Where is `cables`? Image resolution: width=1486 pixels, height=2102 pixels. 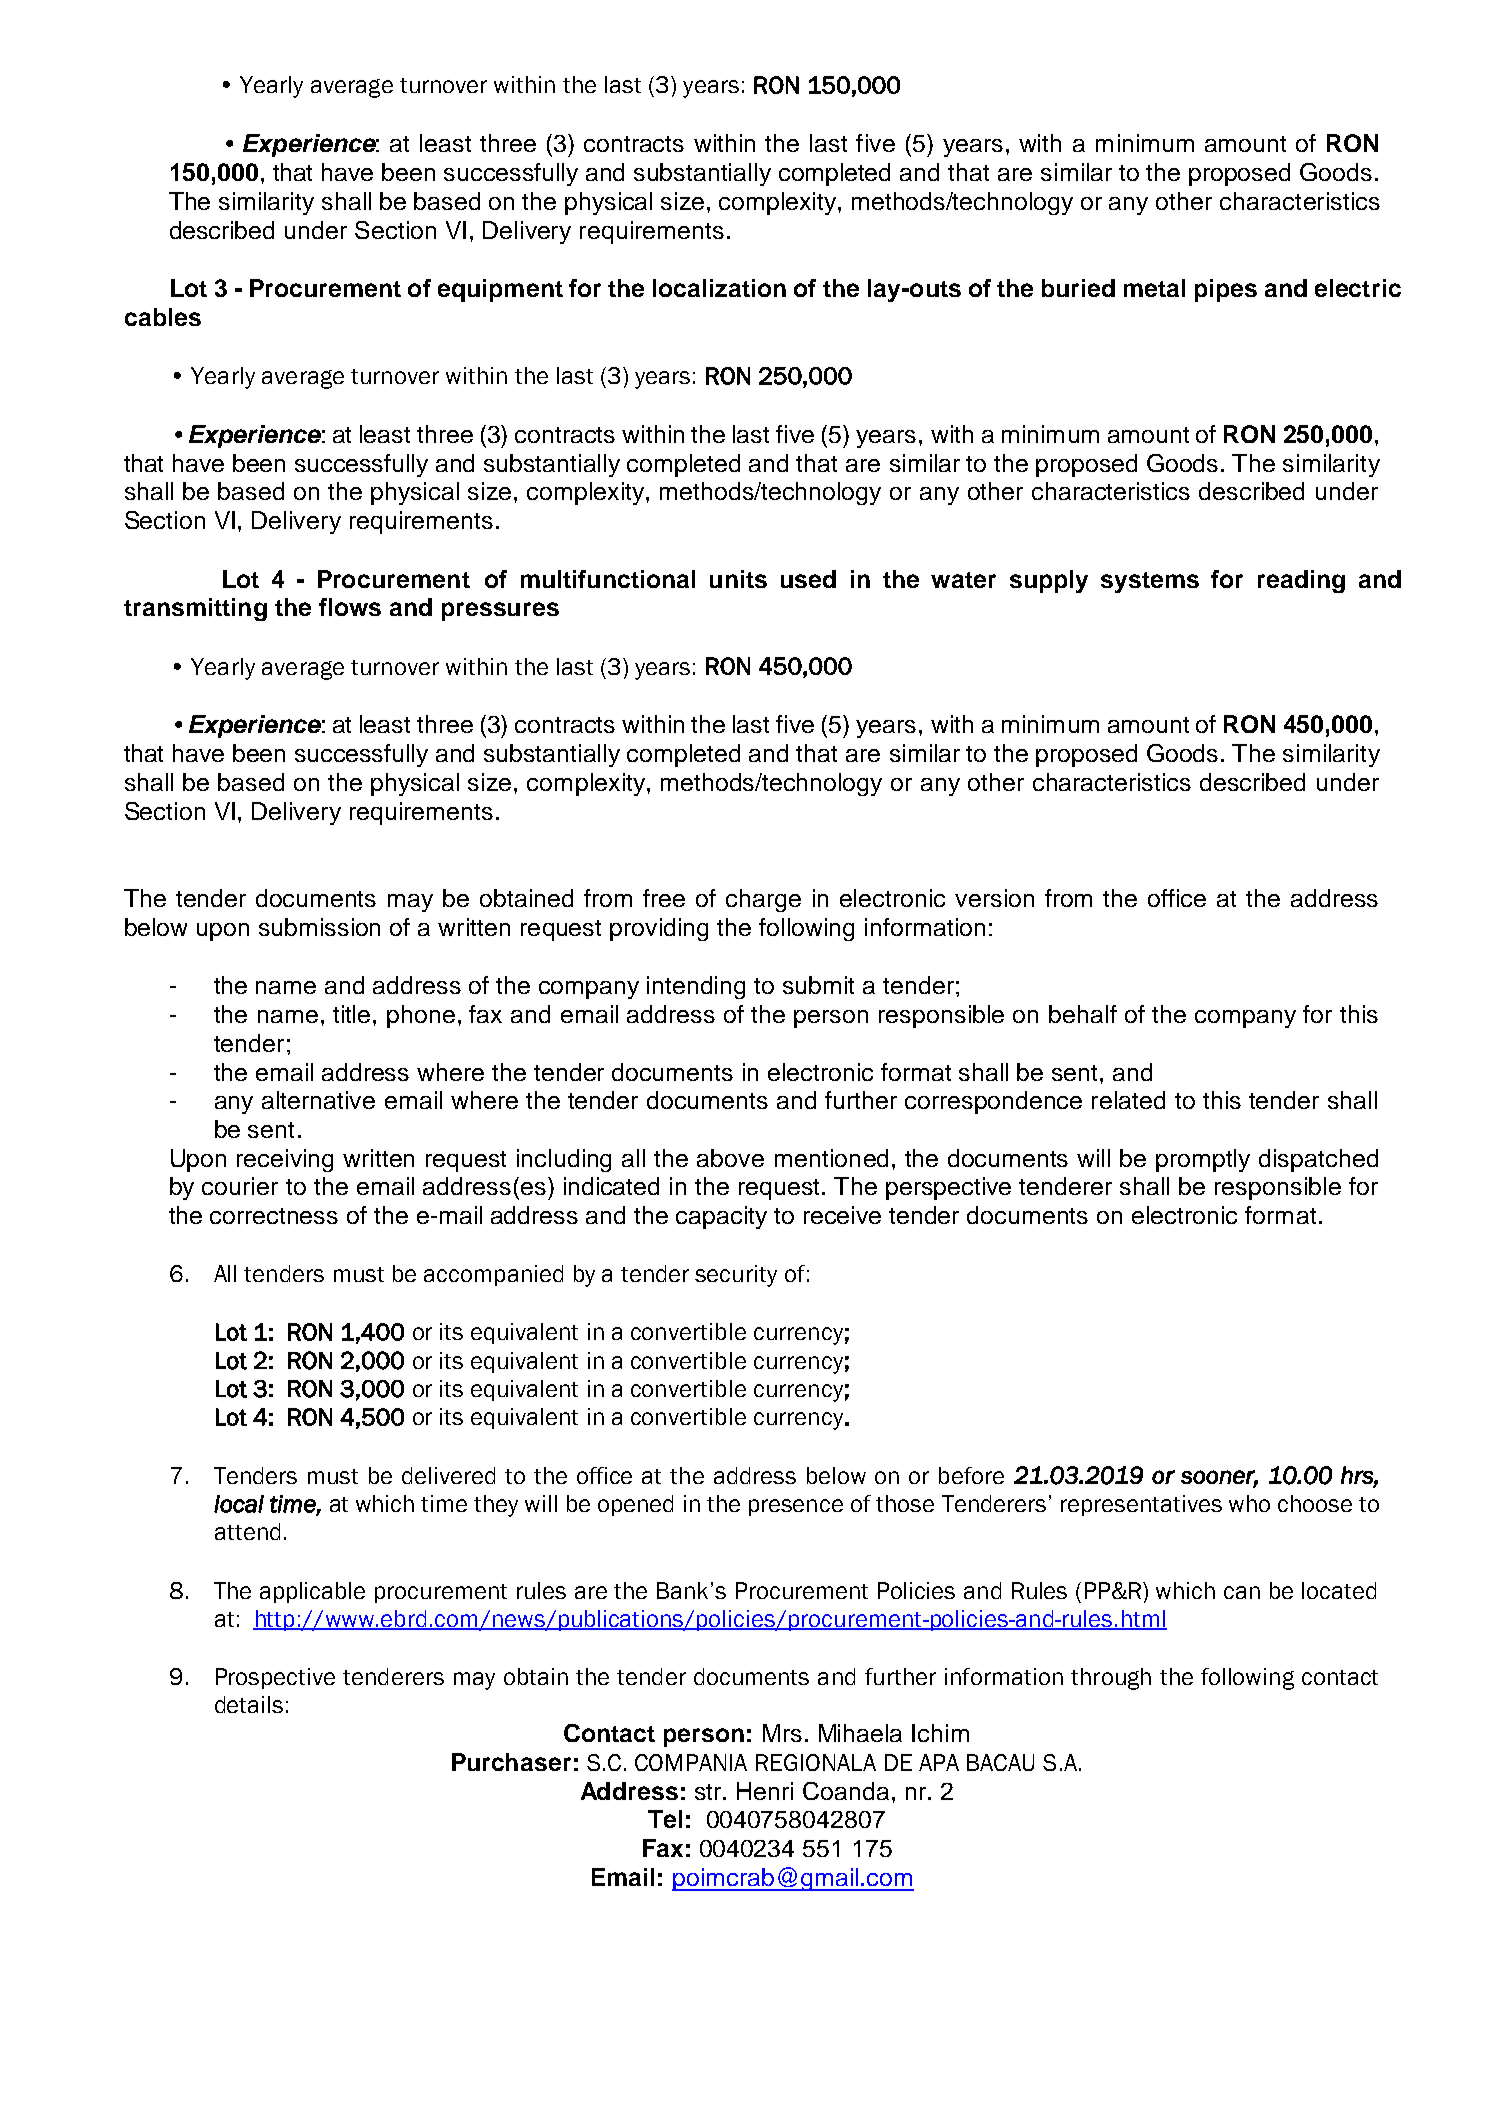 cables is located at coordinates (163, 317).
